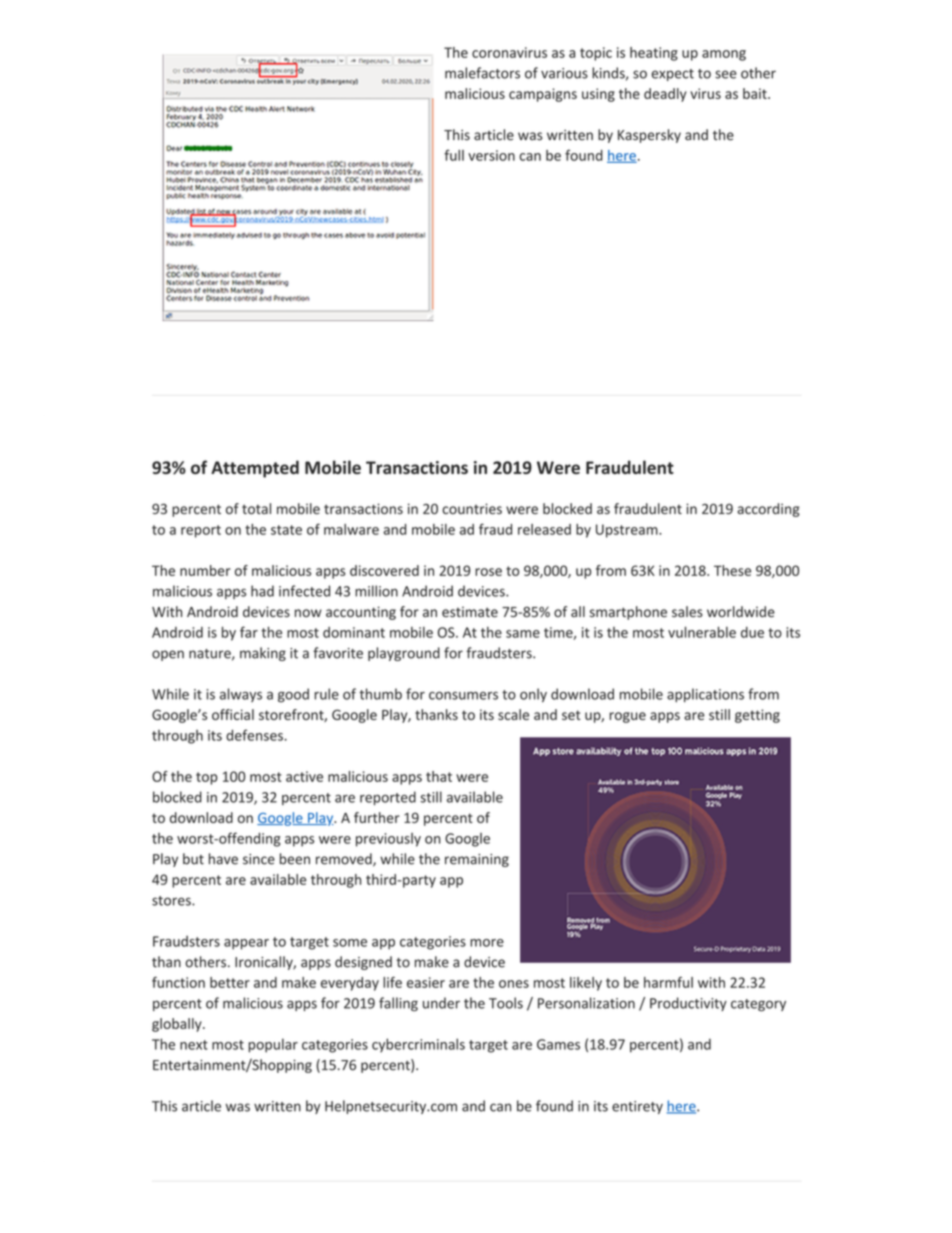  What do you see at coordinates (488, 572) in the document?
I see `rose` at bounding box center [488, 572].
